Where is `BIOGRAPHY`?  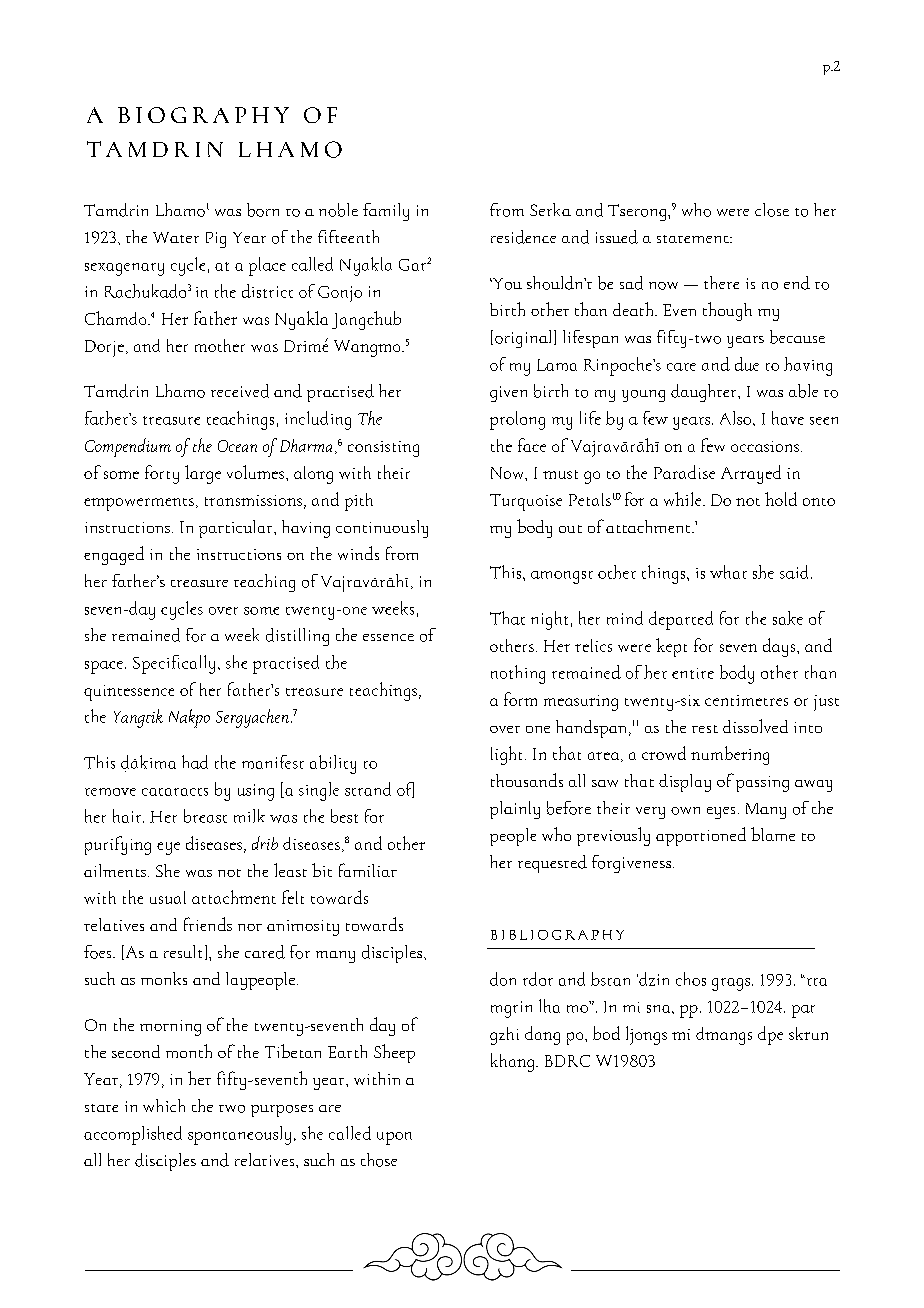 BIOGRAPHY is located at coordinates (203, 115).
